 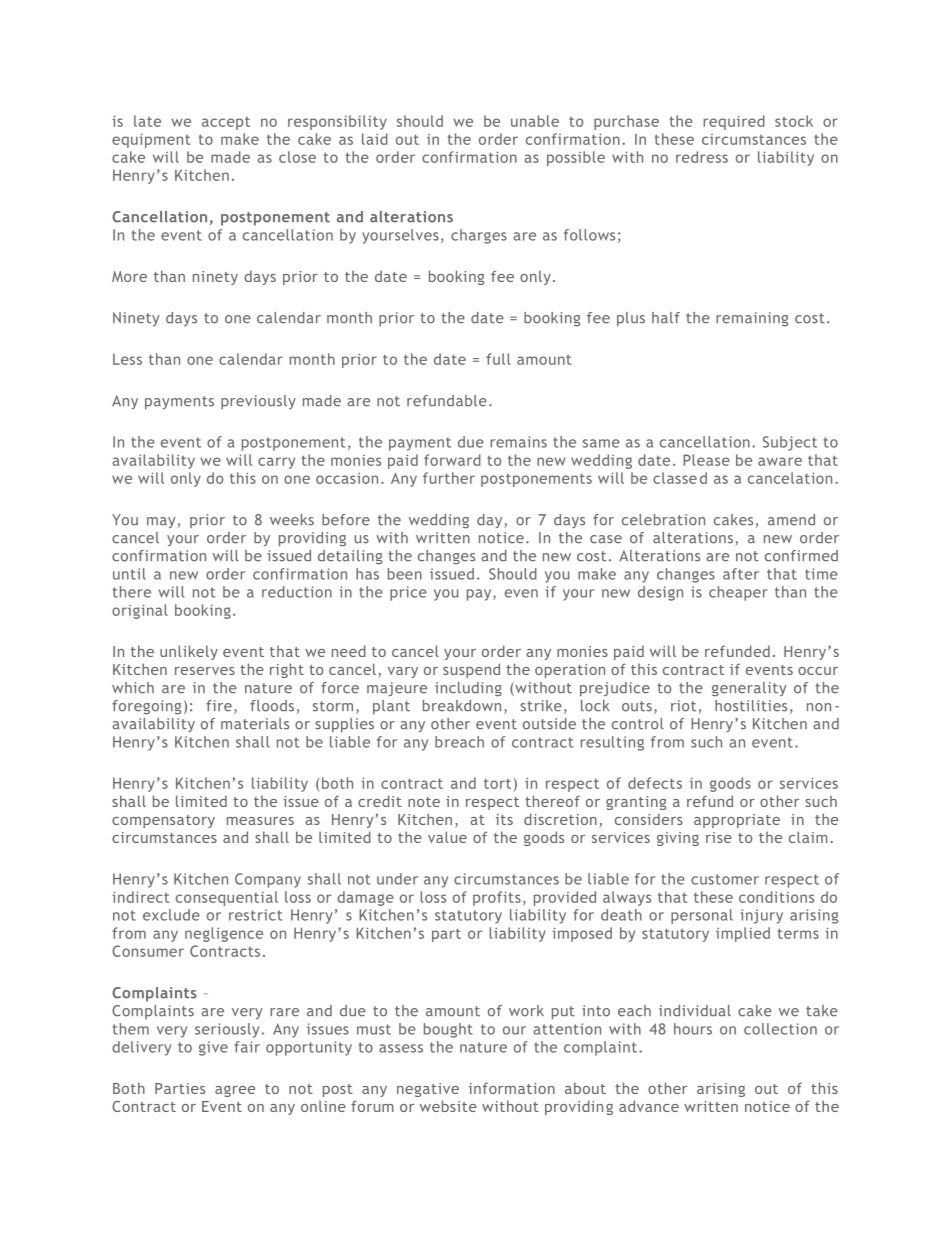 What do you see at coordinates (702, 157) in the screenshot?
I see `redress` at bounding box center [702, 157].
